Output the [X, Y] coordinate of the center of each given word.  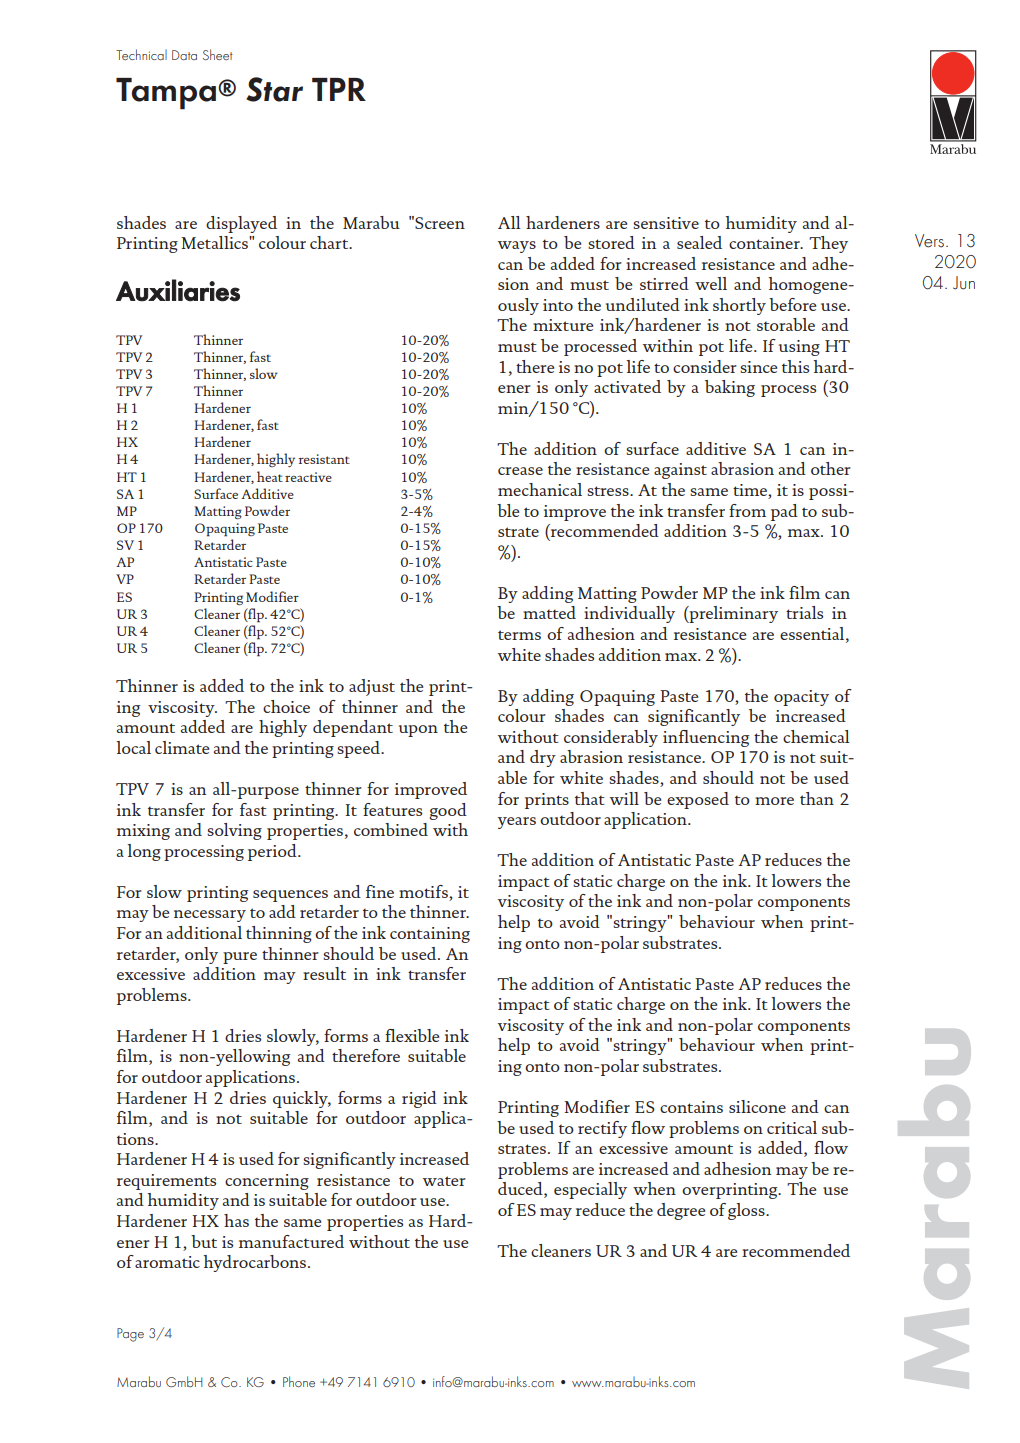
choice [286, 706]
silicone [757, 1106]
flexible [412, 1035]
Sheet [218, 54]
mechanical [540, 489]
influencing [706, 738]
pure [240, 958]
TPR [339, 89]
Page [130, 1335]
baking [730, 388]
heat [270, 476]
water [444, 1181]
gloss [747, 1211]
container [765, 243]
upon [418, 731]
